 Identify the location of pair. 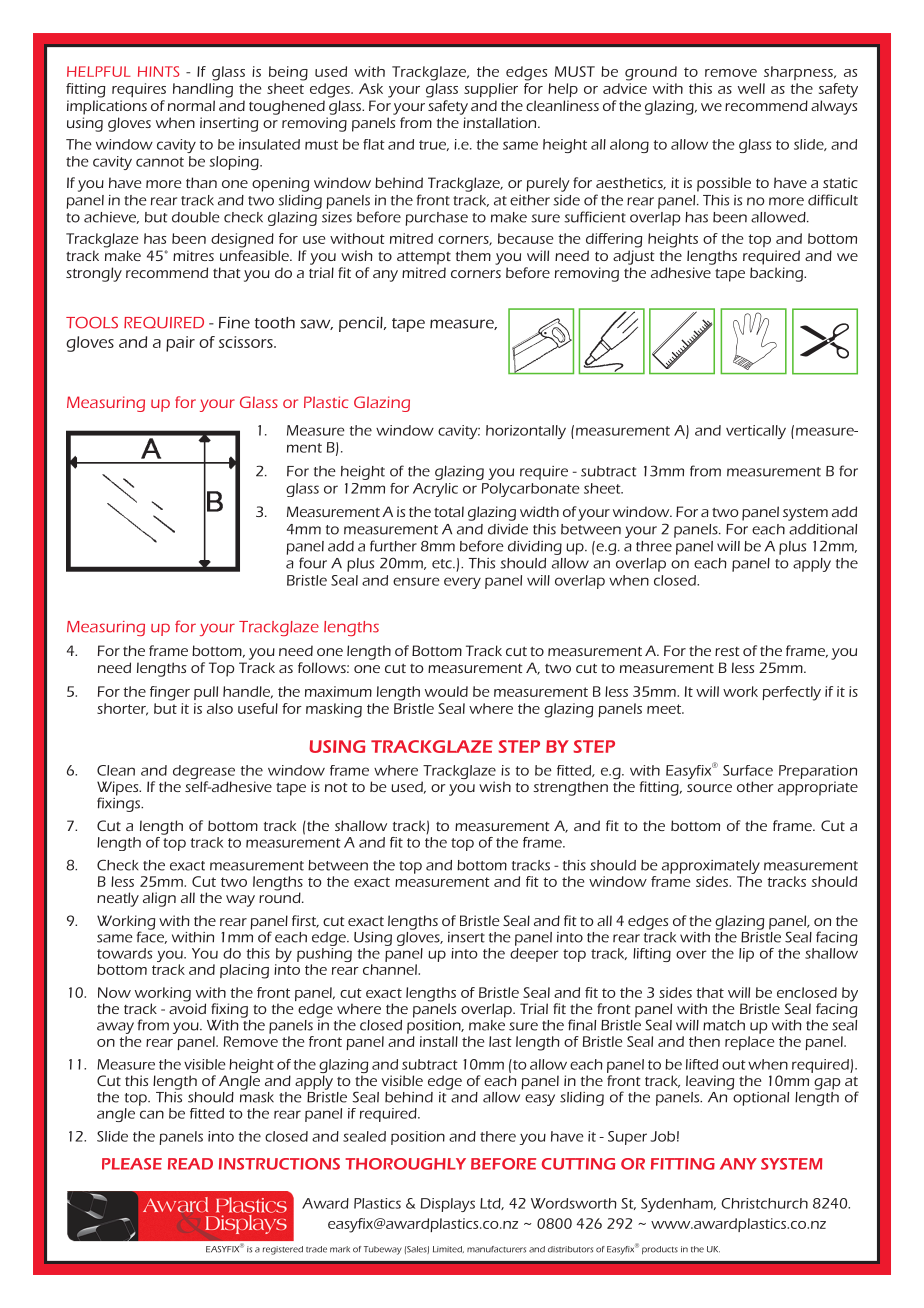
(180, 344).
